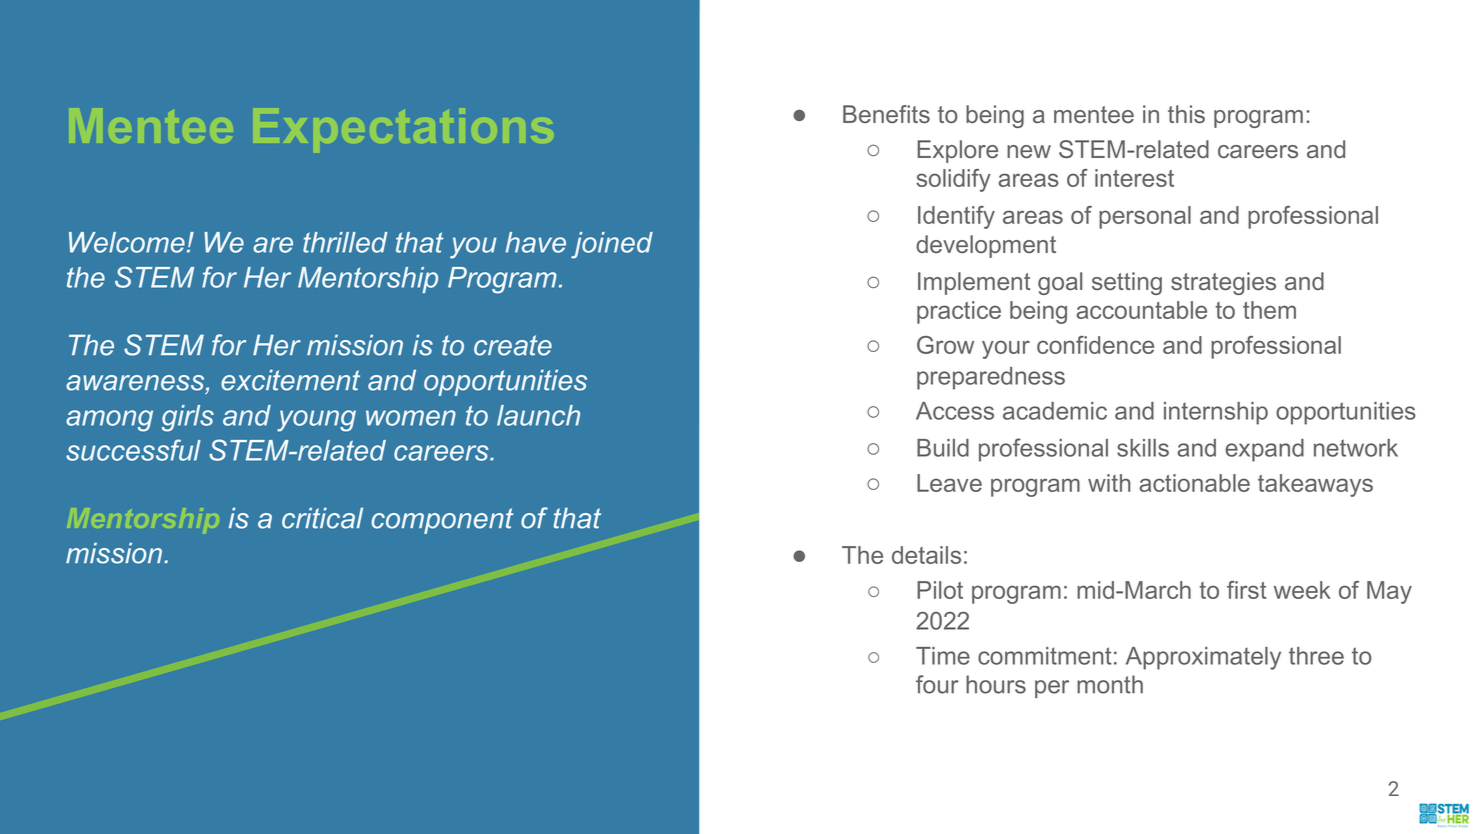 The width and height of the image is (1482, 834). What do you see at coordinates (943, 448) in the image?
I see `Build` at bounding box center [943, 448].
